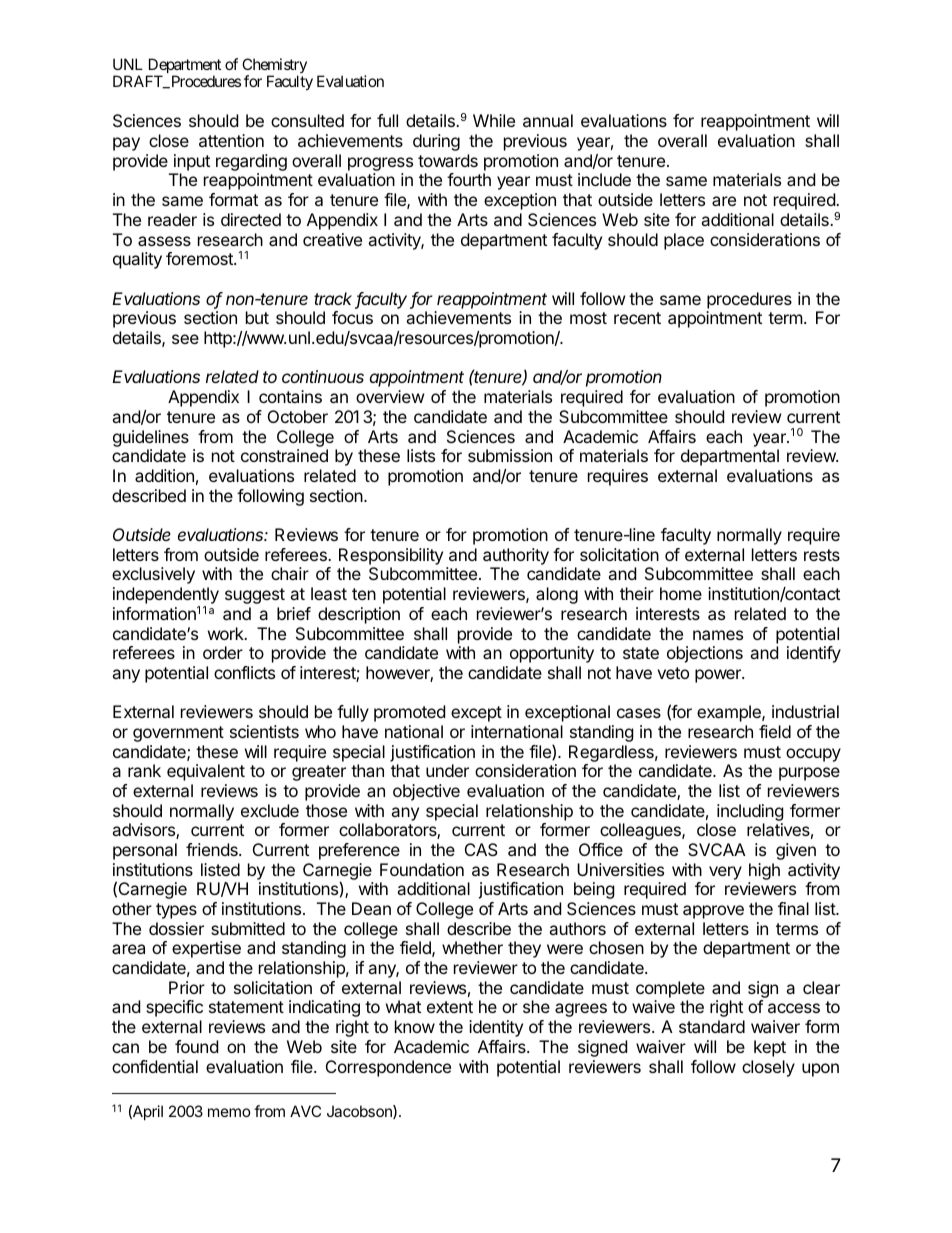 This screenshot has height=1233, width=952. Describe the element at coordinates (604, 179) in the screenshot. I see `include` at that location.
